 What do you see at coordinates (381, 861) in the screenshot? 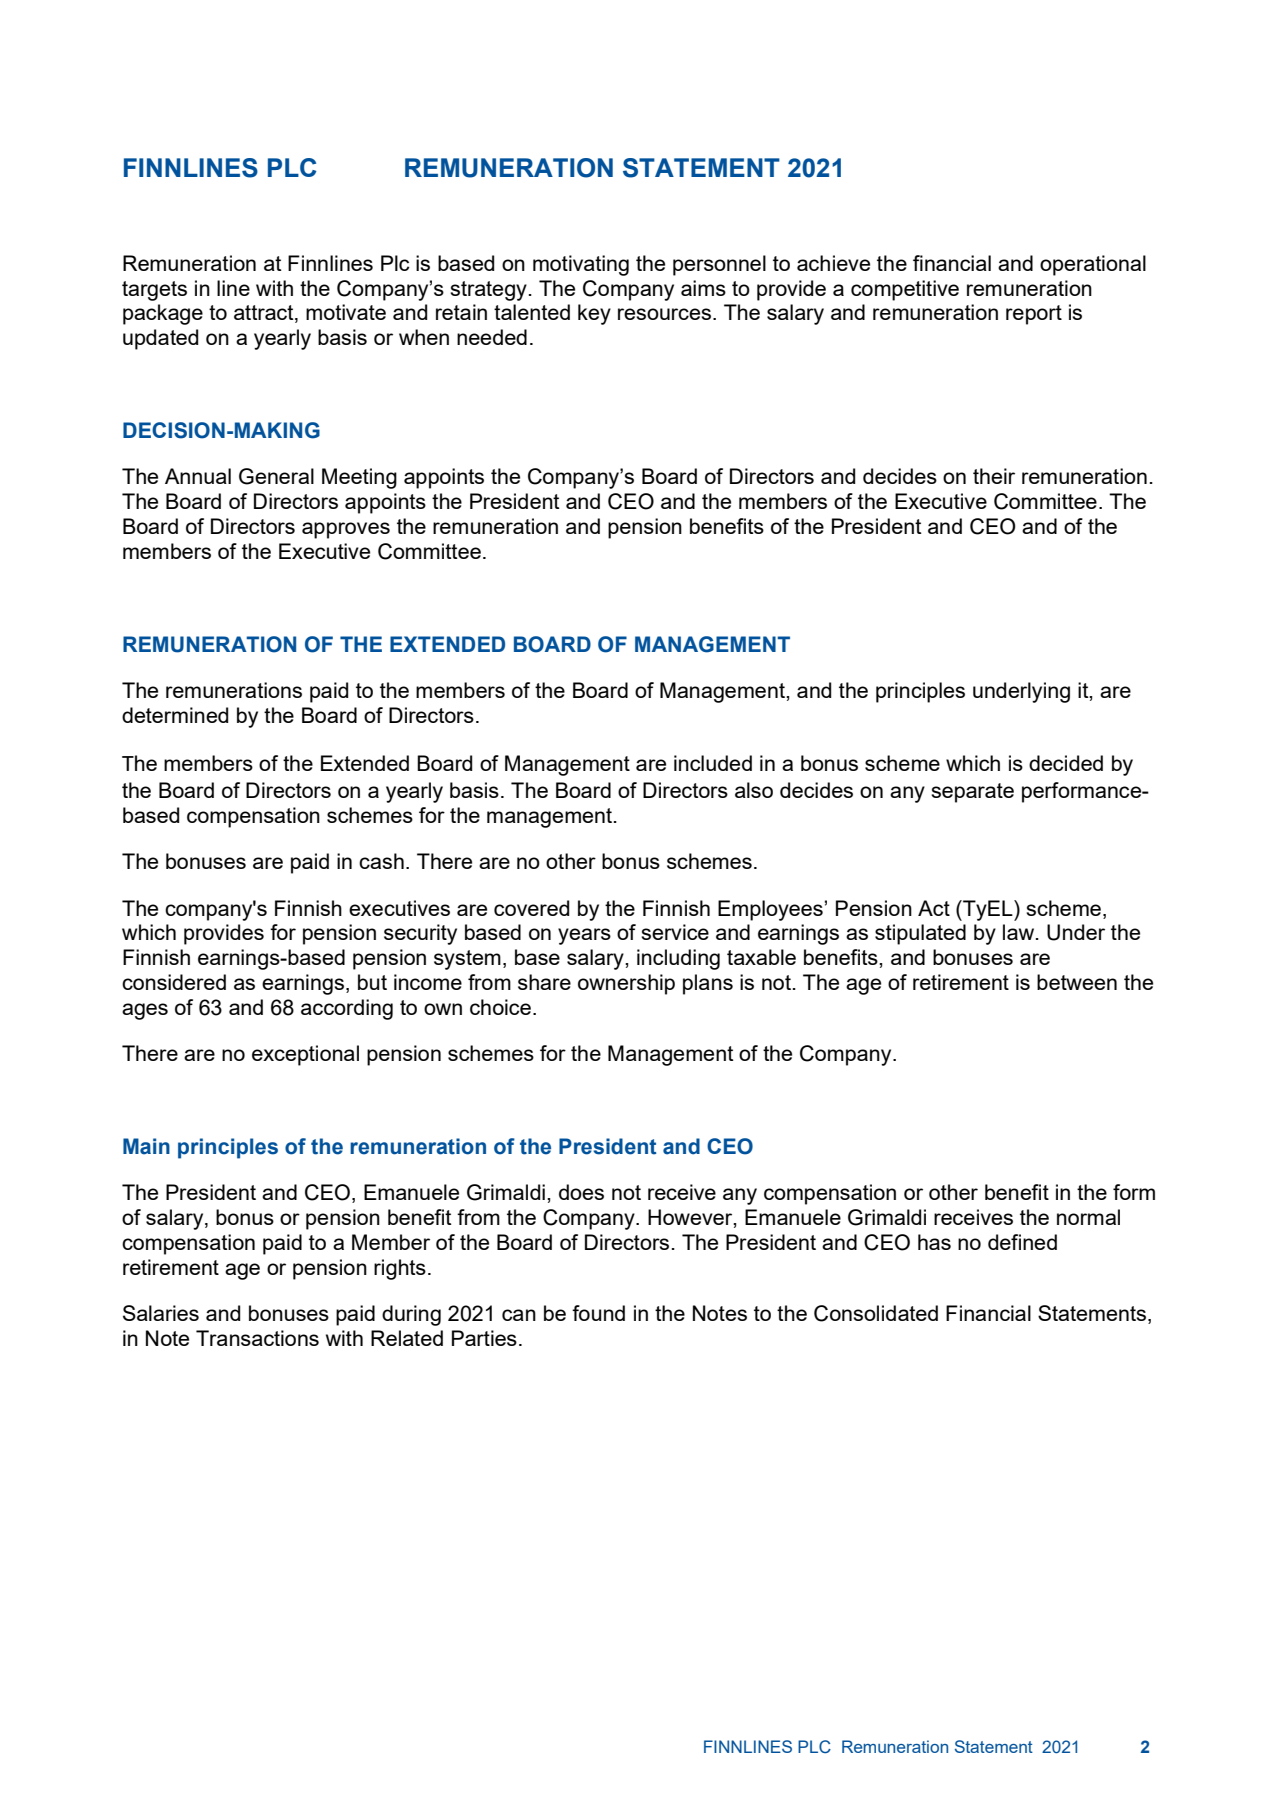
I see `cash` at bounding box center [381, 861].
